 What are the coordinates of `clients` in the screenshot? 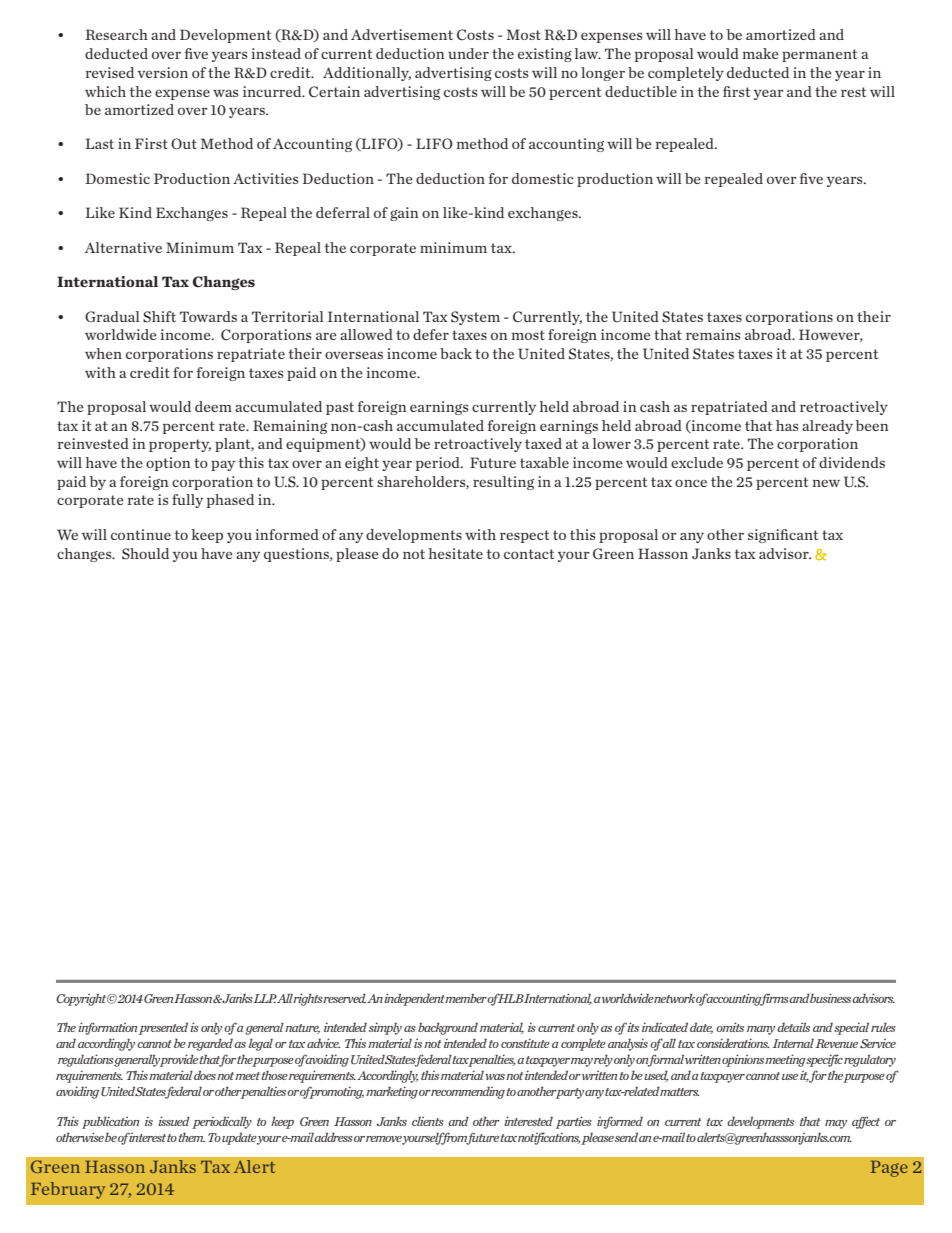 It's located at (428, 1121).
